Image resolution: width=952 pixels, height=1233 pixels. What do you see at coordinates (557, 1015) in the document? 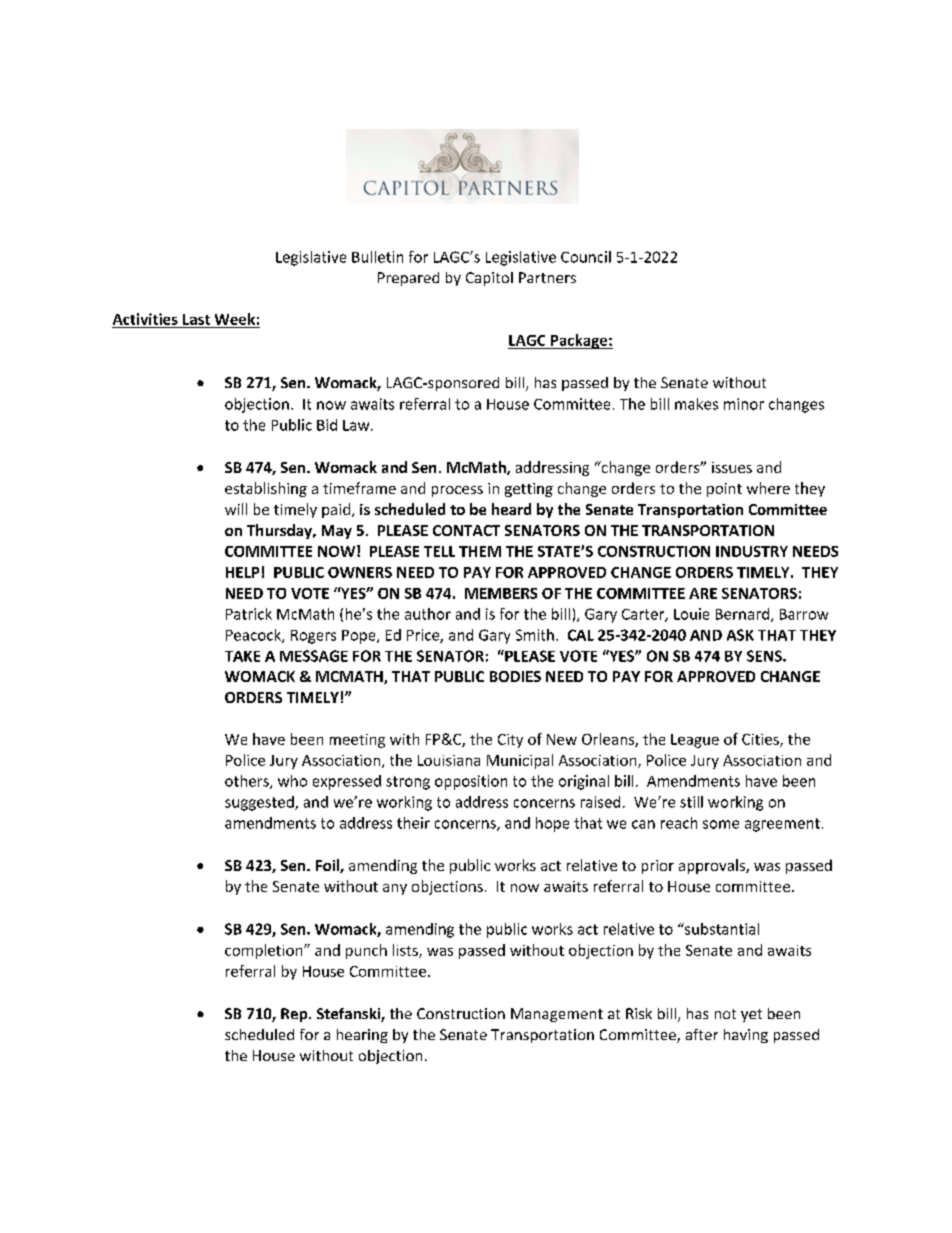
I see `Management` at bounding box center [557, 1015].
